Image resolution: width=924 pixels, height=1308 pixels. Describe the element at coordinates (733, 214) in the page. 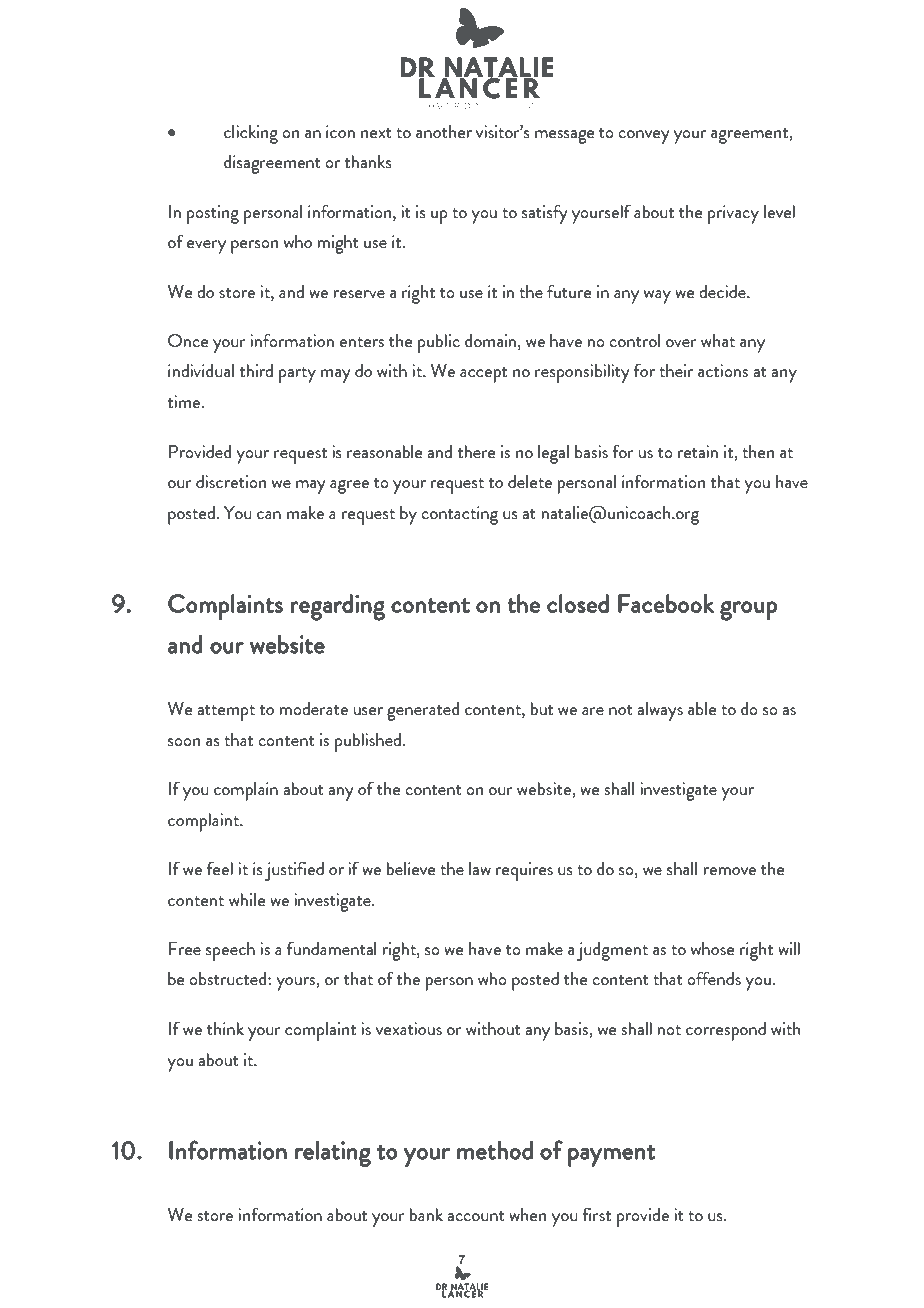

I see `privacy` at that location.
